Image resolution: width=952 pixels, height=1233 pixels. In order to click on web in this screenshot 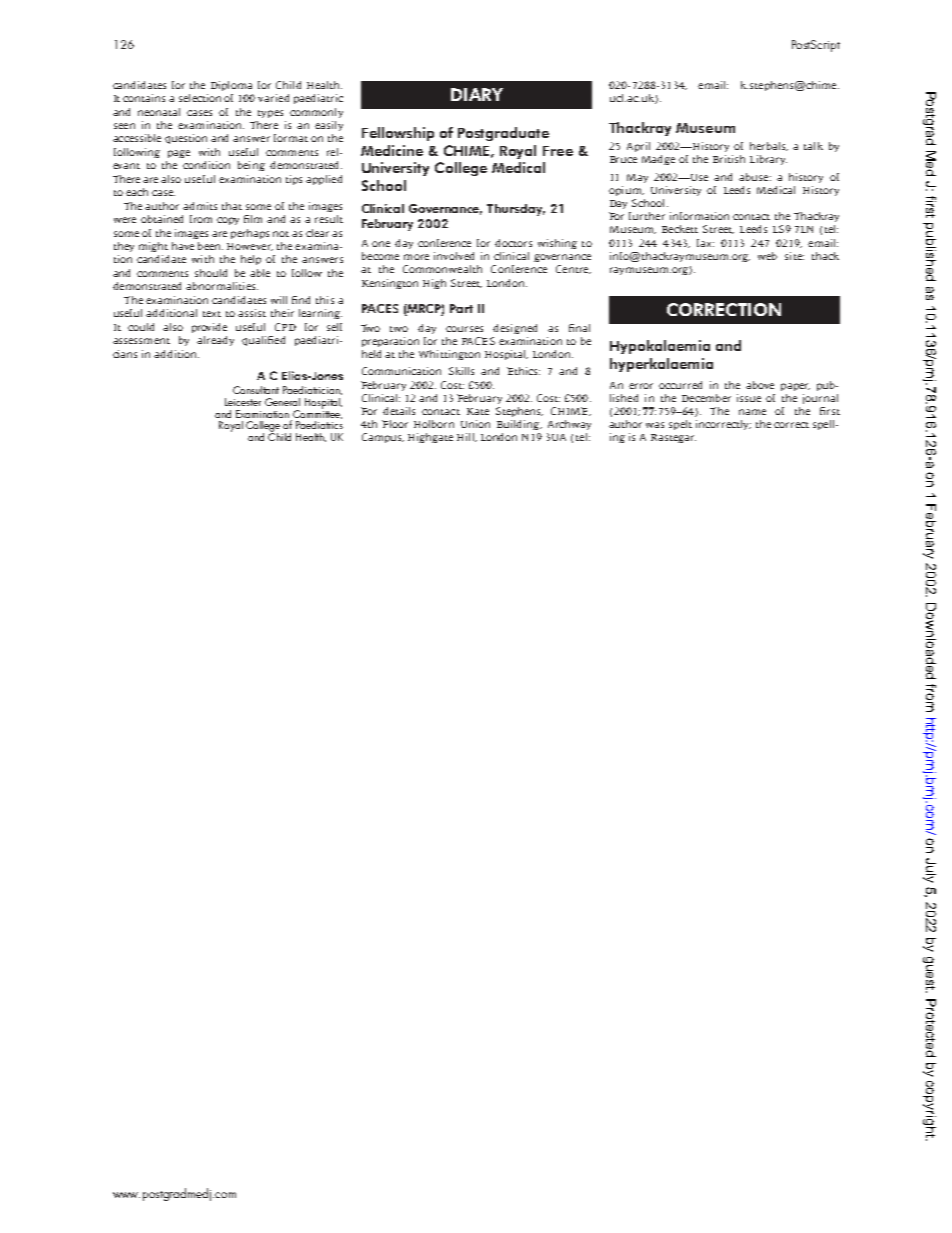, I will do `click(767, 256)`.
